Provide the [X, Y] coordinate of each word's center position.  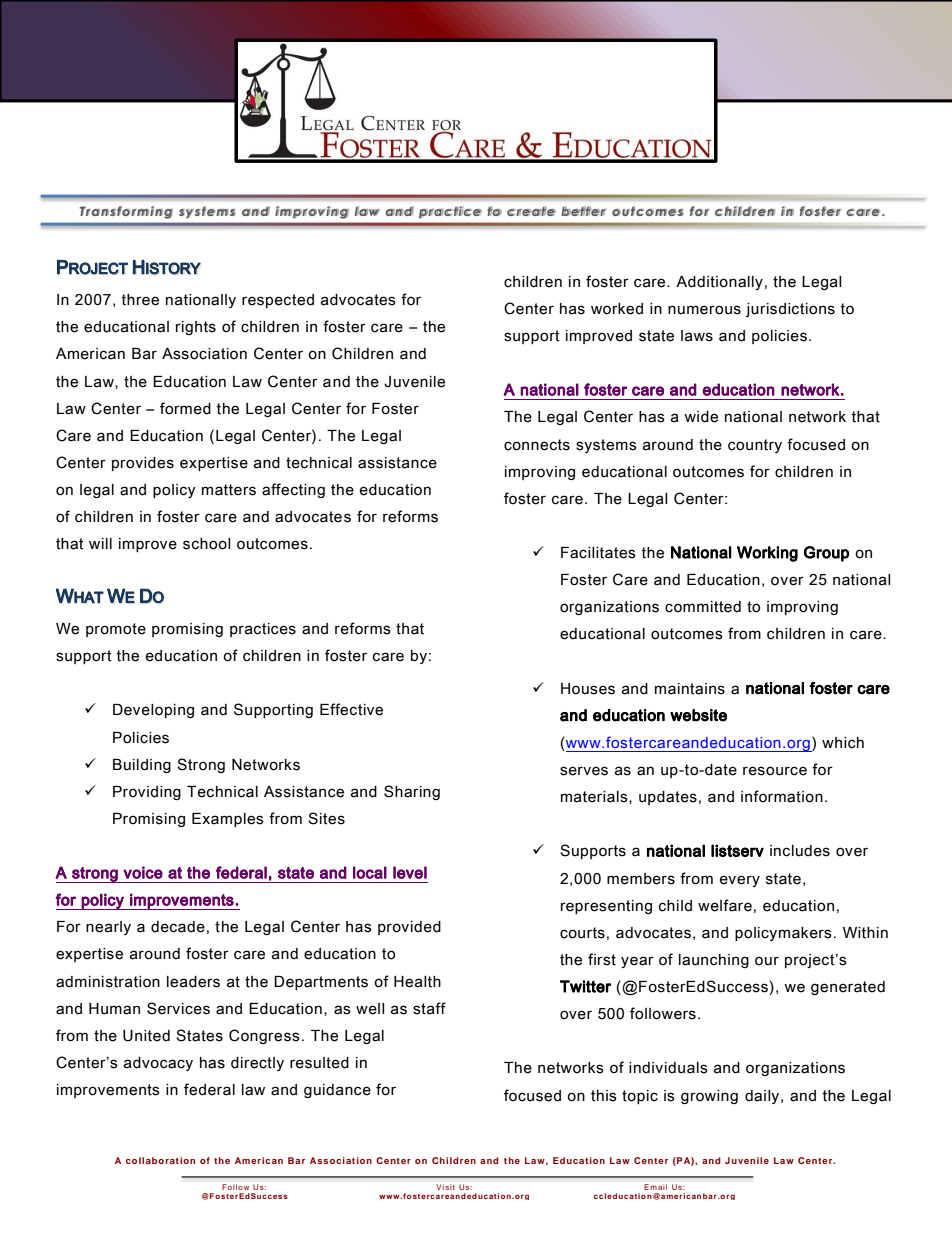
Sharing [412, 792]
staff [429, 1008]
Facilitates [598, 553]
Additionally [719, 283]
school [206, 544]
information [782, 796]
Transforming [126, 212]
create [531, 211]
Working [767, 554]
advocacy [158, 1064]
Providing [147, 793]
